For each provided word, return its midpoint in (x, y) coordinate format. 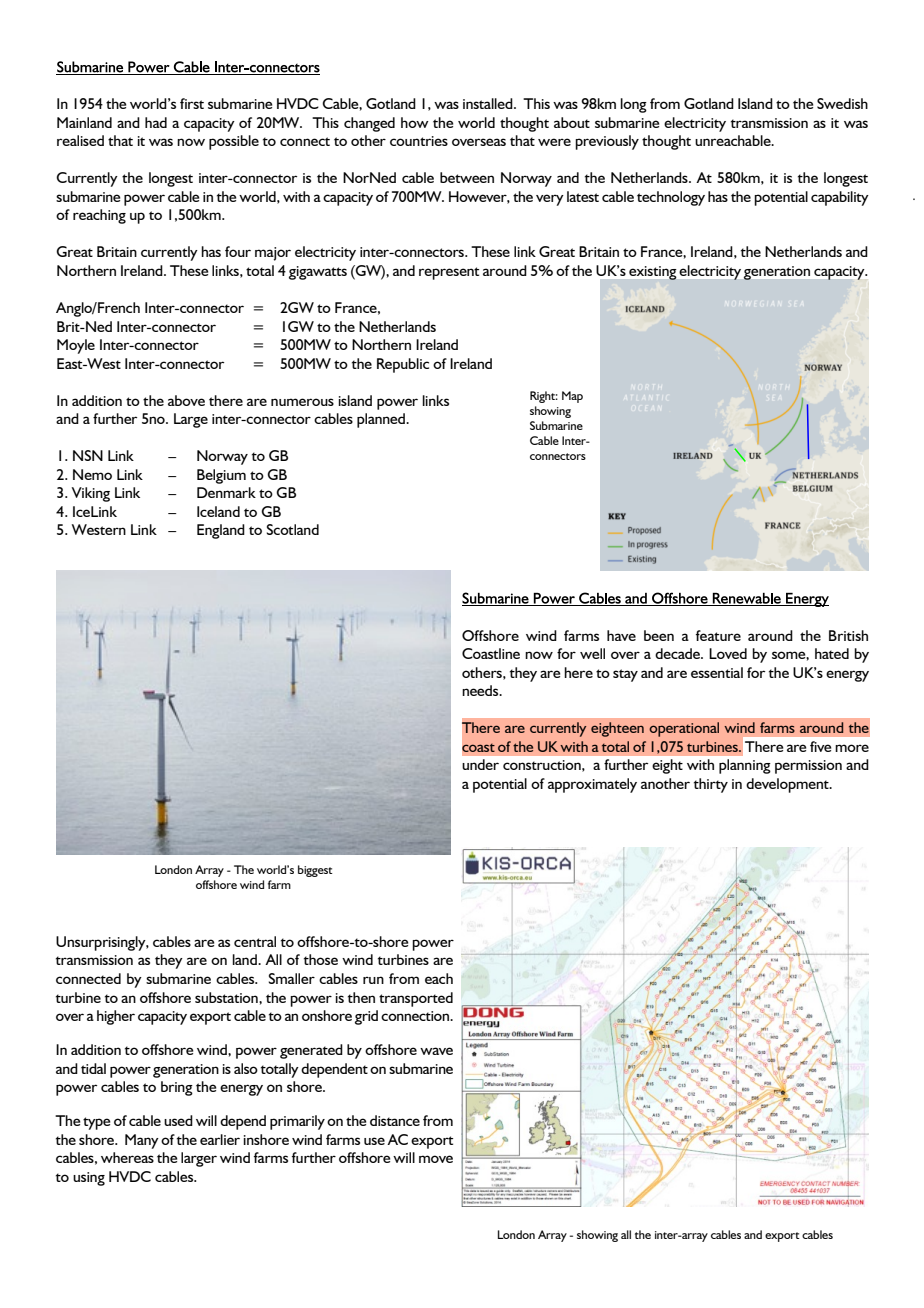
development (788, 785)
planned (382, 420)
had (156, 122)
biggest (315, 871)
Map (572, 397)
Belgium (221, 476)
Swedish (842, 103)
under (480, 764)
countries (419, 141)
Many (142, 1141)
